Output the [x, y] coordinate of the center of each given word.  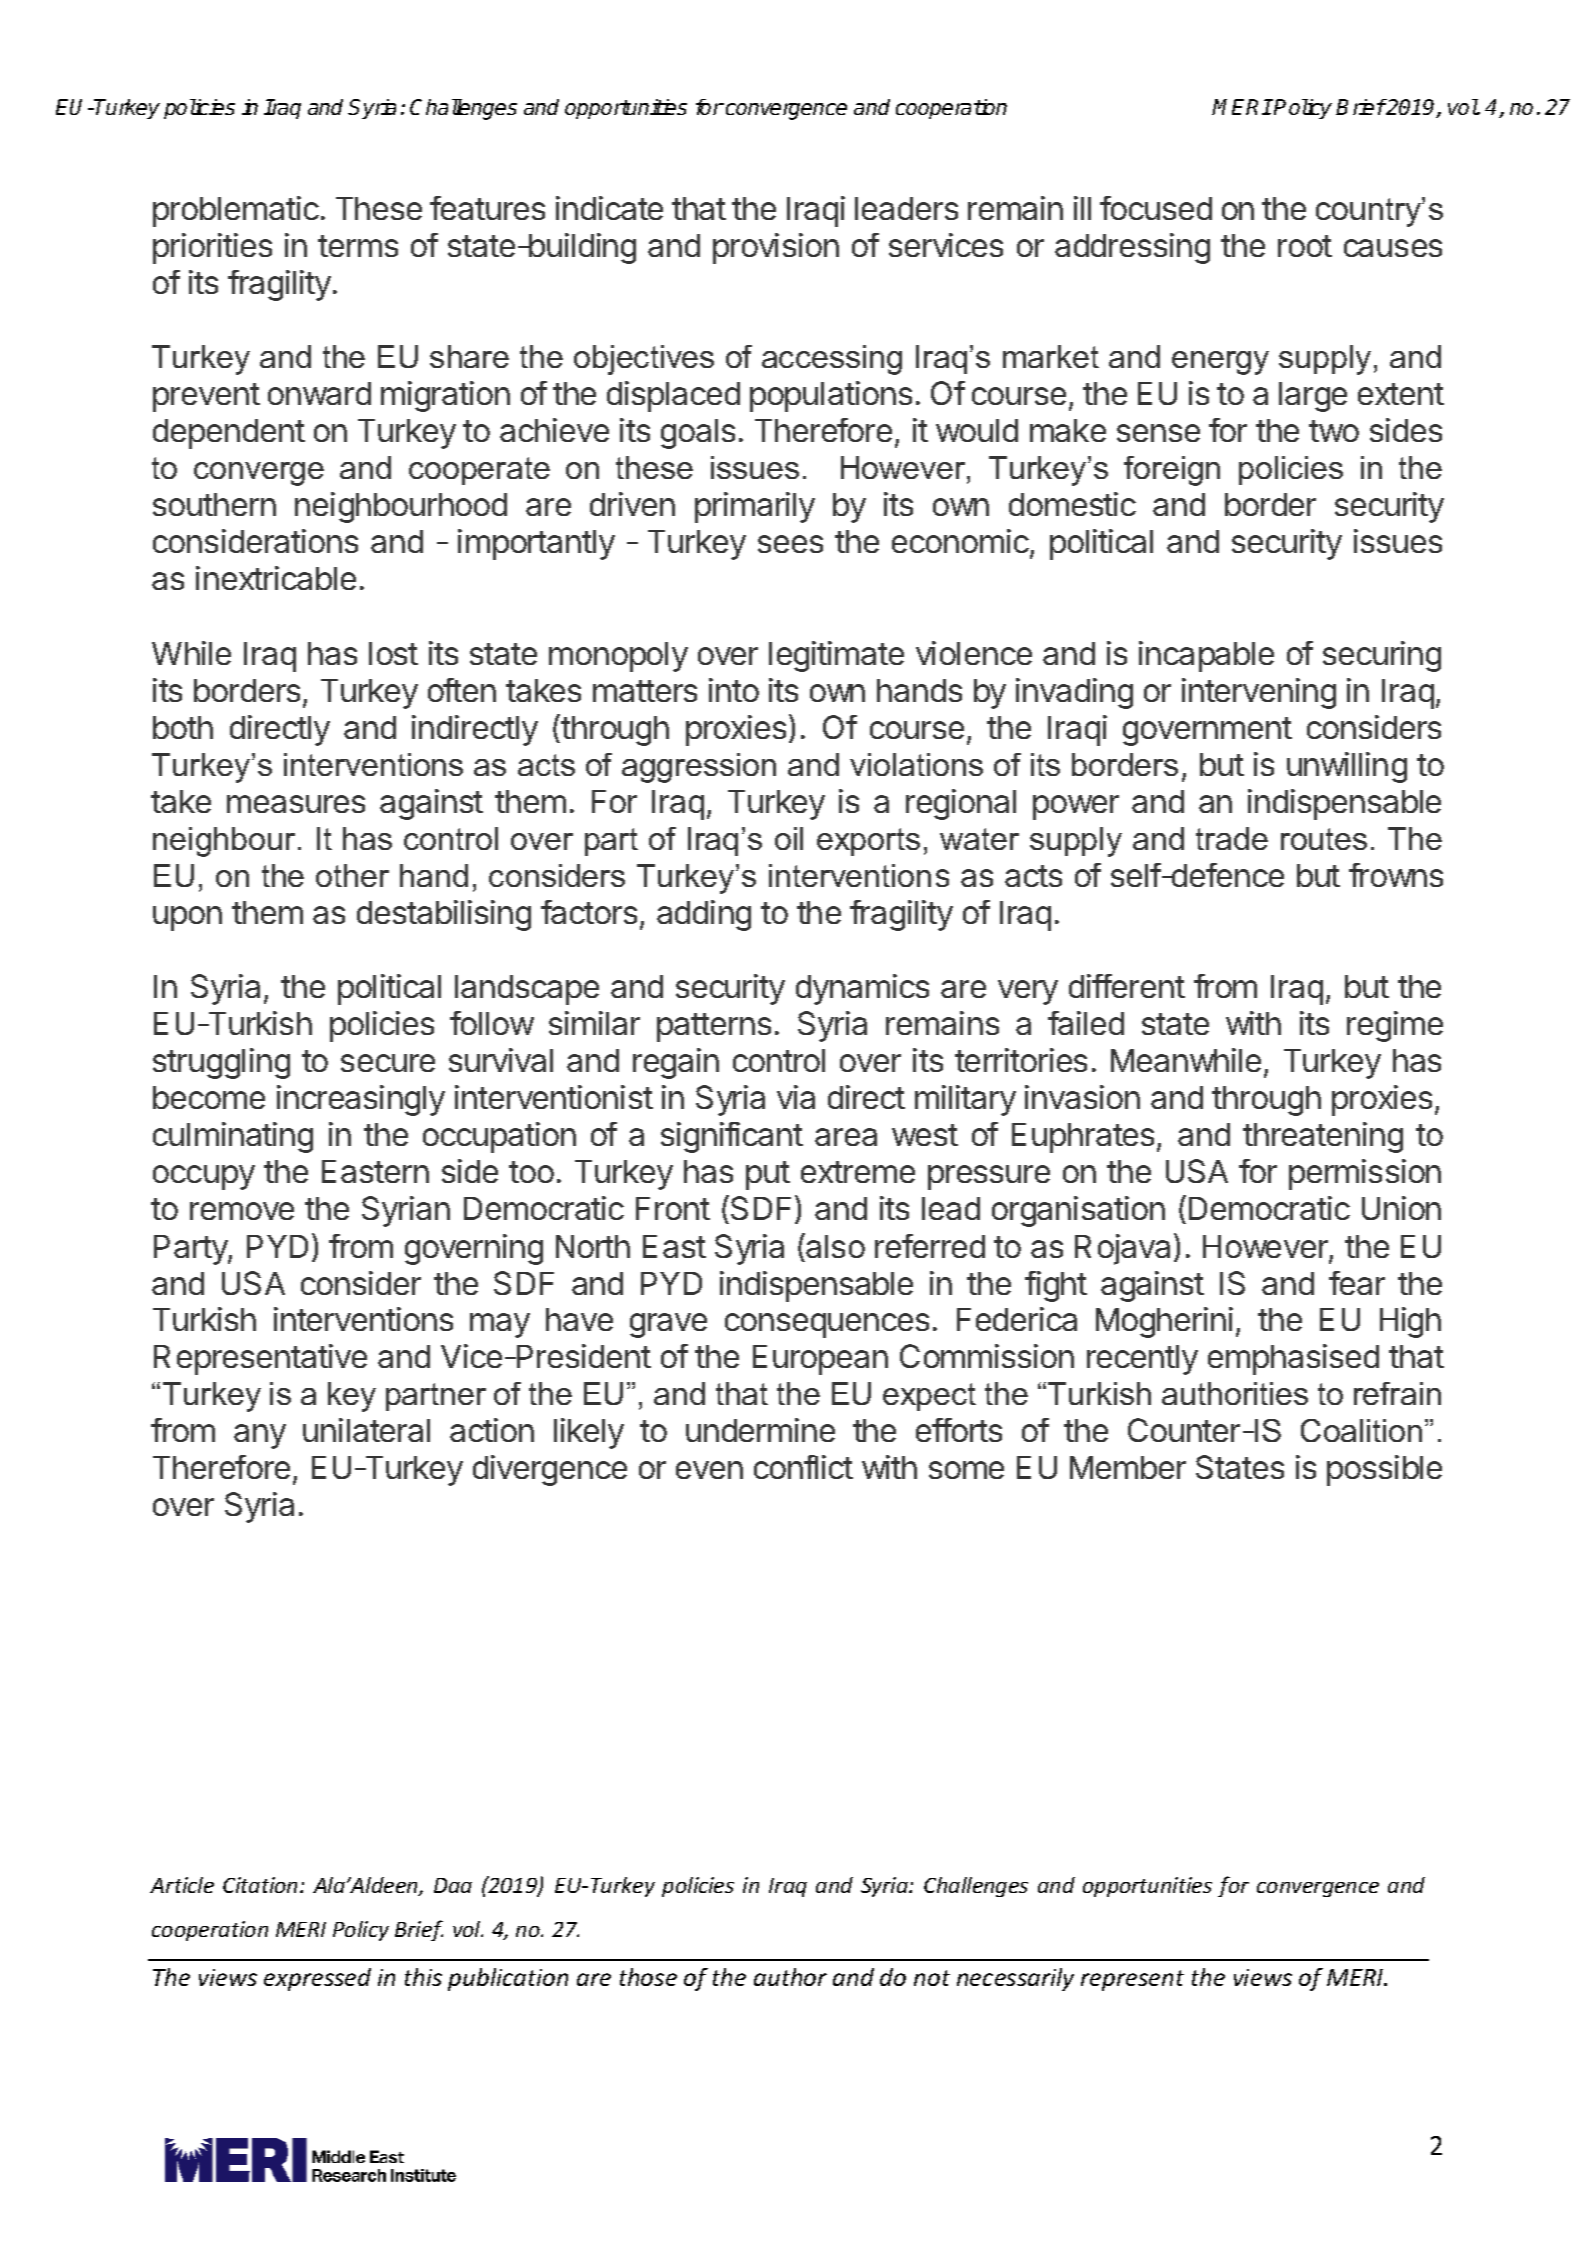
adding [704, 915]
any [260, 1436]
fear [1357, 1283]
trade [1232, 838]
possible [1384, 1470]
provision [776, 248]
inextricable [276, 578]
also [835, 1246]
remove [242, 1211]
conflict [803, 1467]
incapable [1206, 656]
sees [790, 544]
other [352, 875]
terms [358, 246]
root [1305, 246]
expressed [317, 1979]
